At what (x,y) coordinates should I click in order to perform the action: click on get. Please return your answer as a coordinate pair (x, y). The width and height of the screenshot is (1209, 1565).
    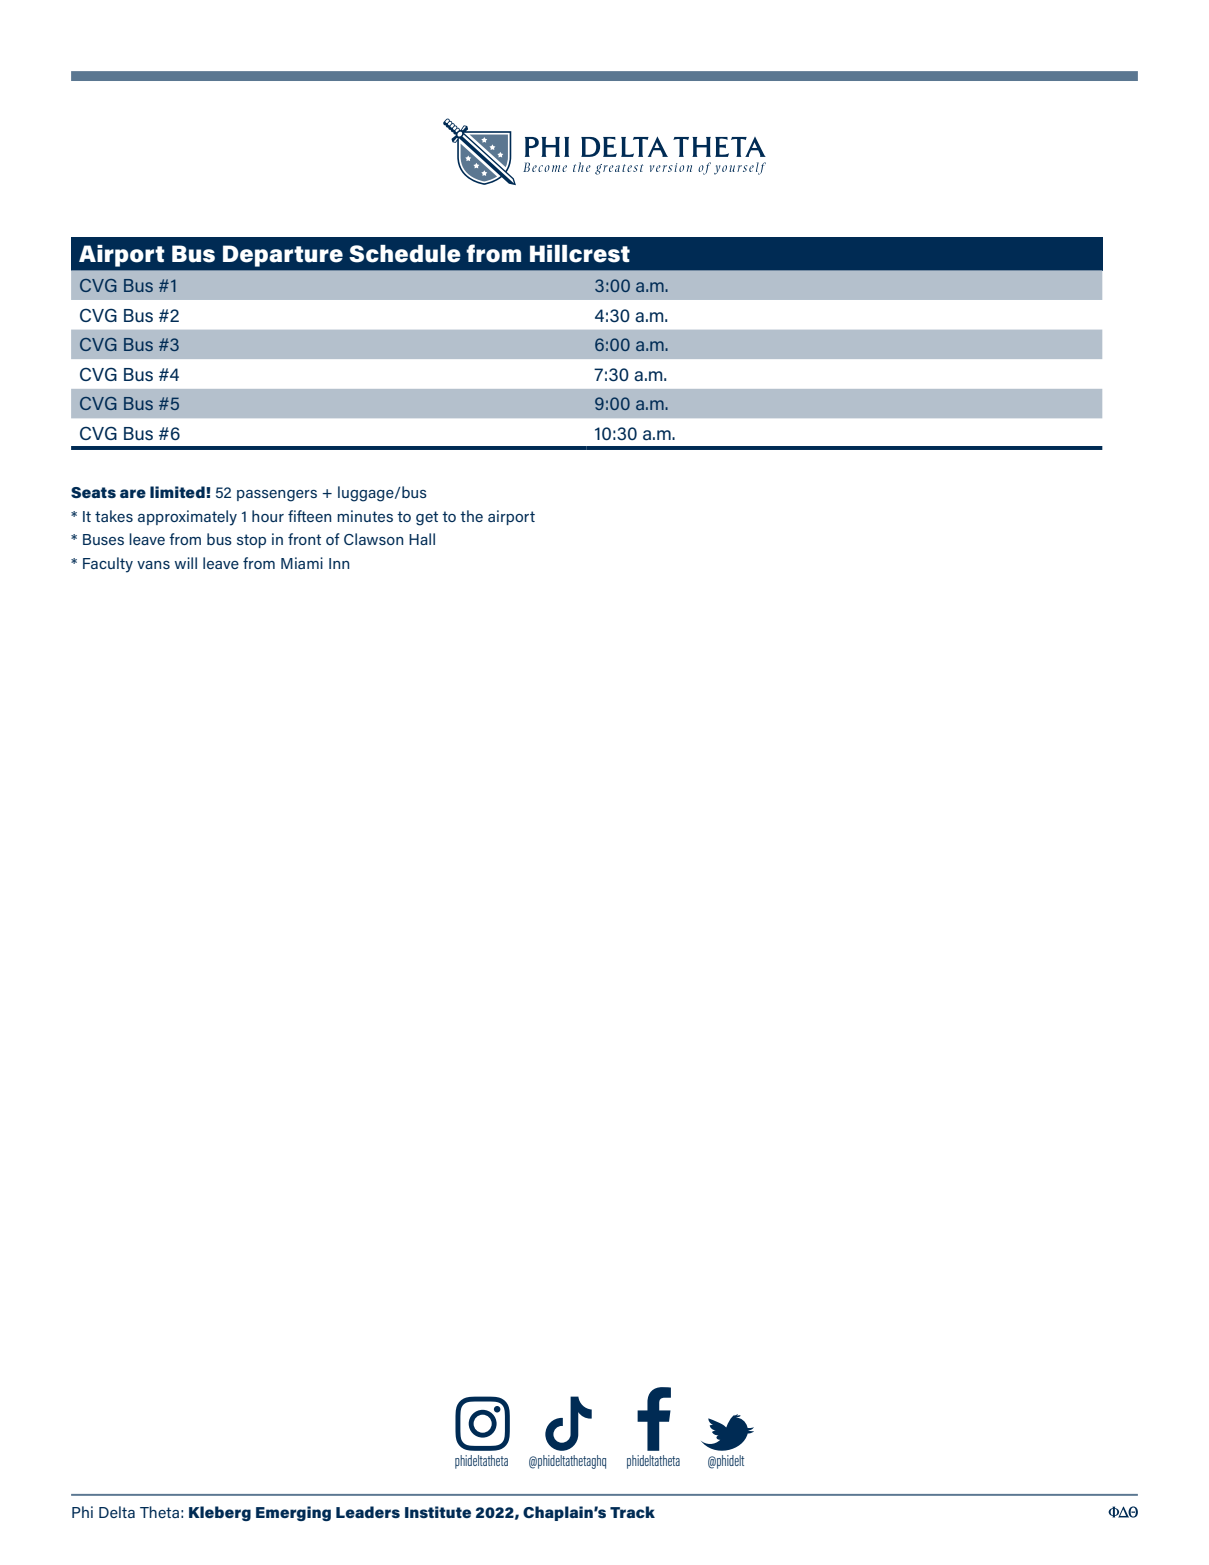
    Looking at the image, I should click on (427, 518).
